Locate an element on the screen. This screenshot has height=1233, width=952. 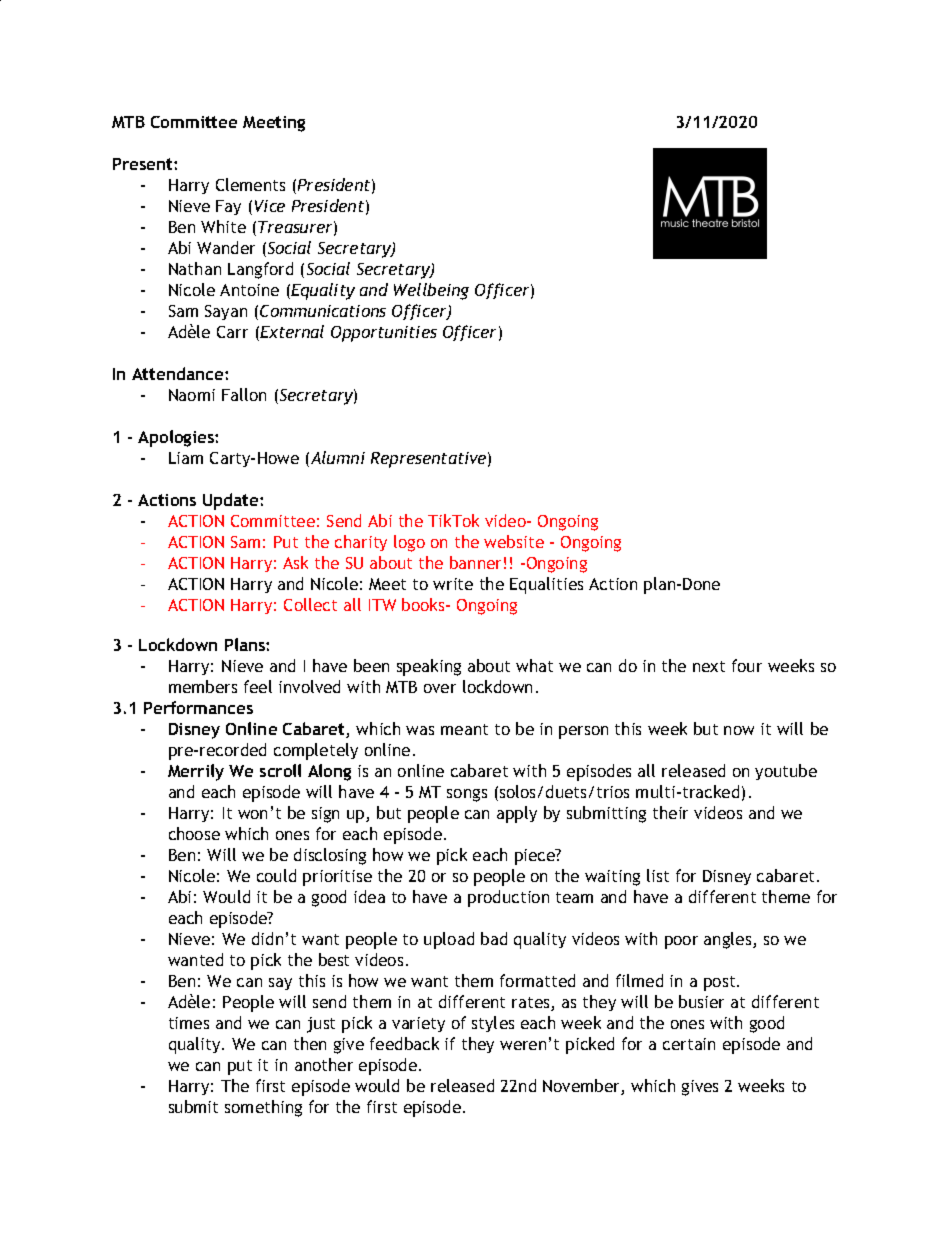
styles is located at coordinates (493, 1024).
